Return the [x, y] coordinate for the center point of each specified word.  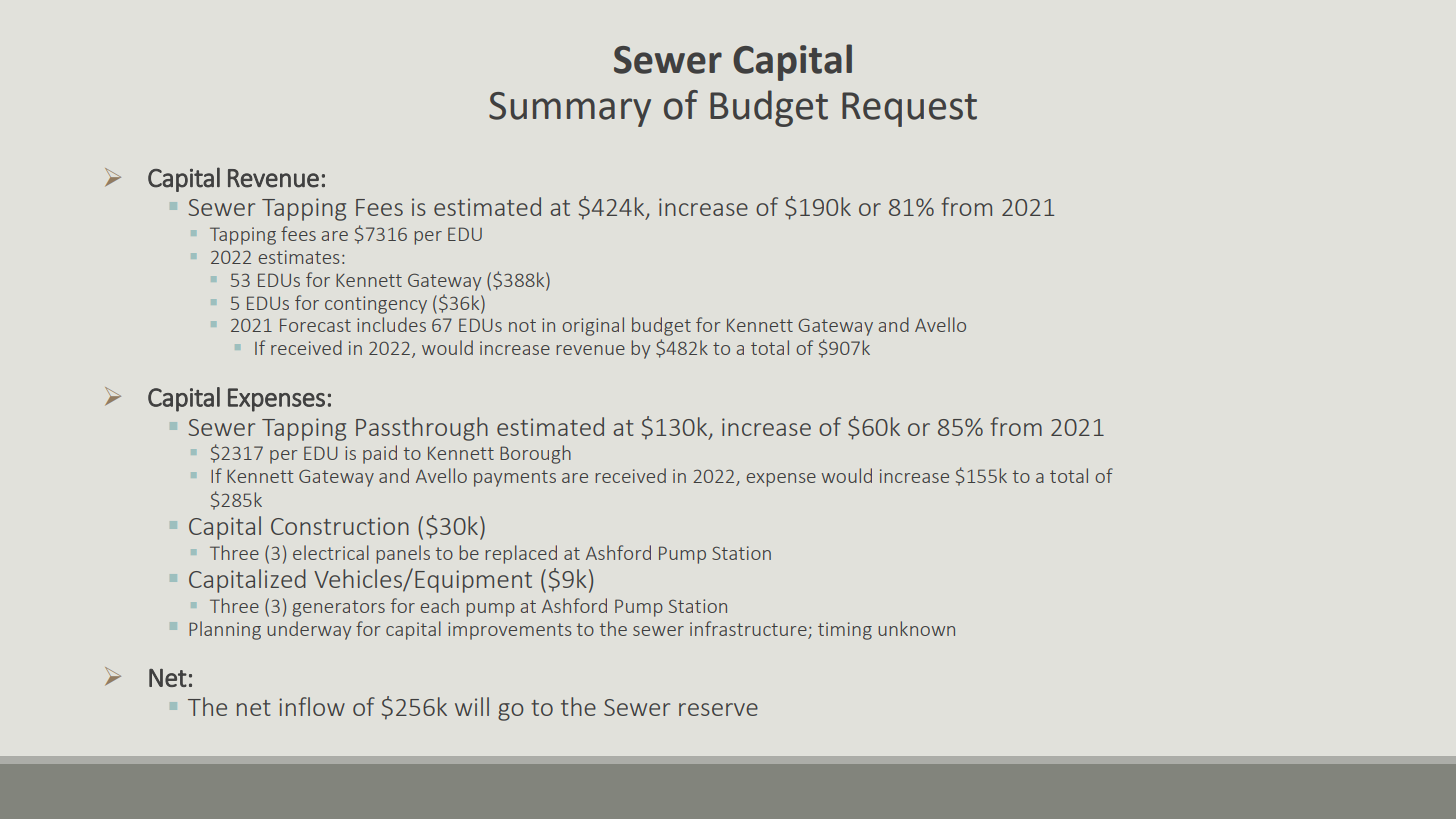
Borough [535, 454]
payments [515, 478]
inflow [312, 706]
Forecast [315, 325]
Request [909, 109]
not [522, 325]
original [593, 326]
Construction [340, 526]
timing [845, 631]
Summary [570, 109]
